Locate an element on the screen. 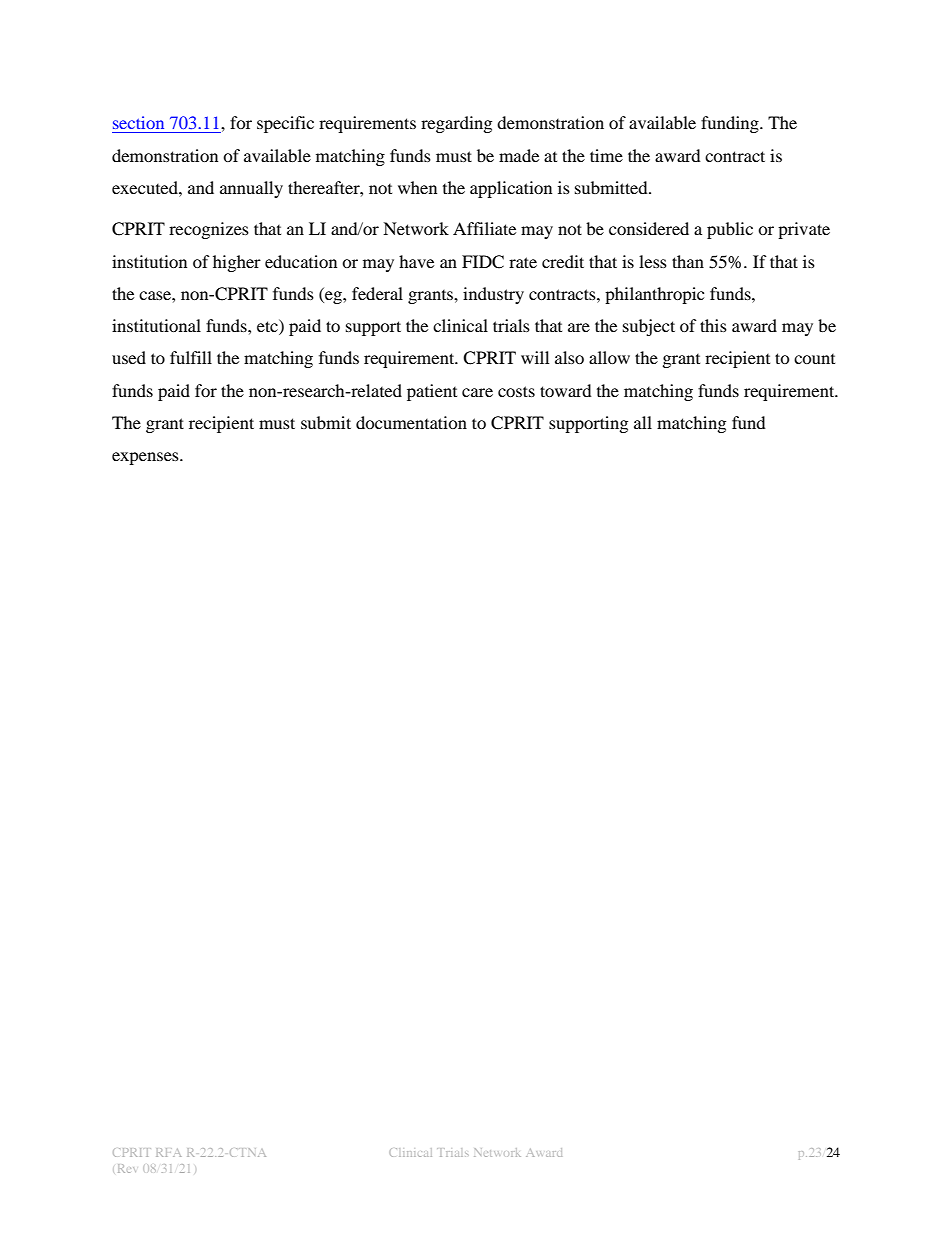 This screenshot has height=1233, width=952. patient is located at coordinates (432, 392).
